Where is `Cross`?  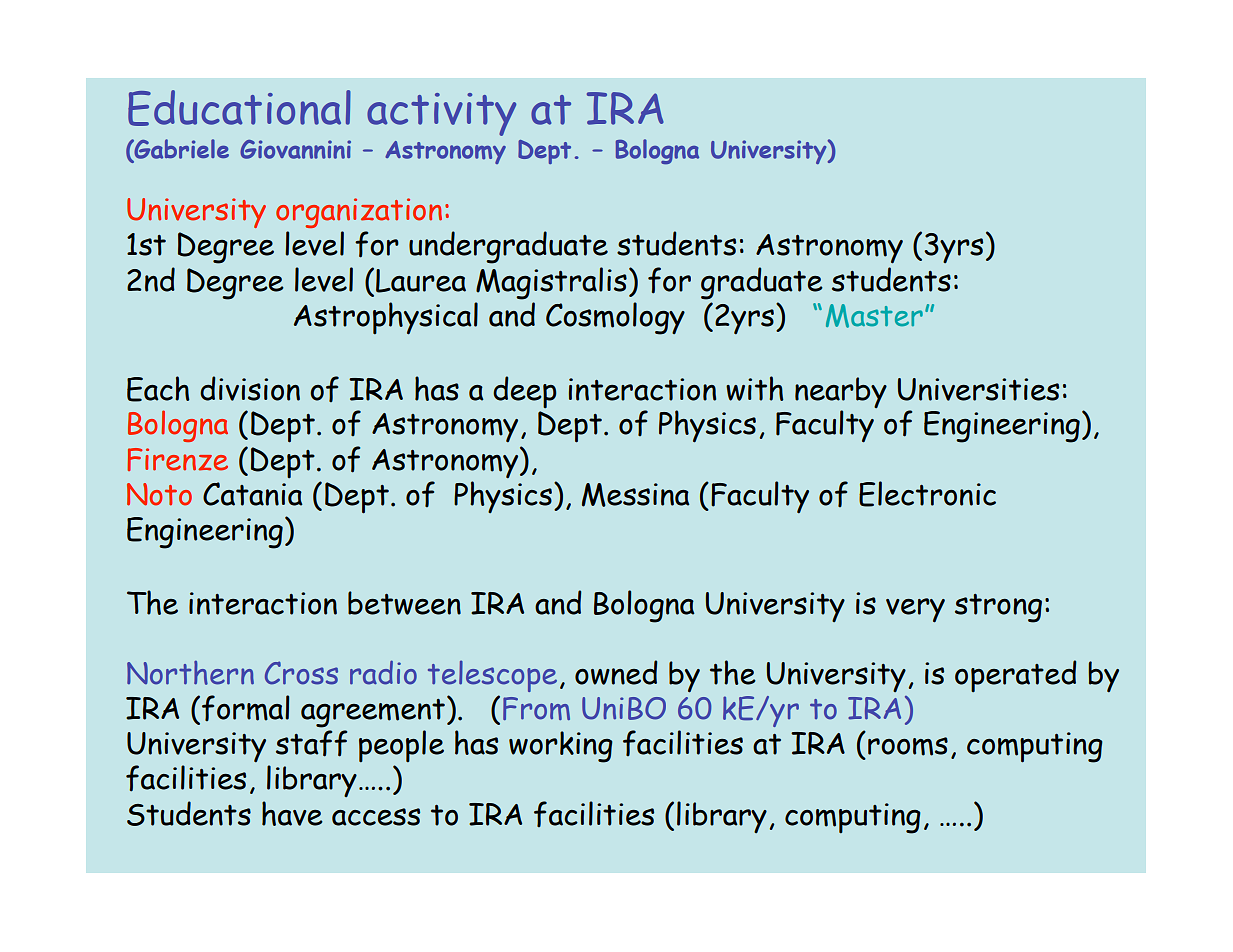 Cross is located at coordinates (301, 673).
